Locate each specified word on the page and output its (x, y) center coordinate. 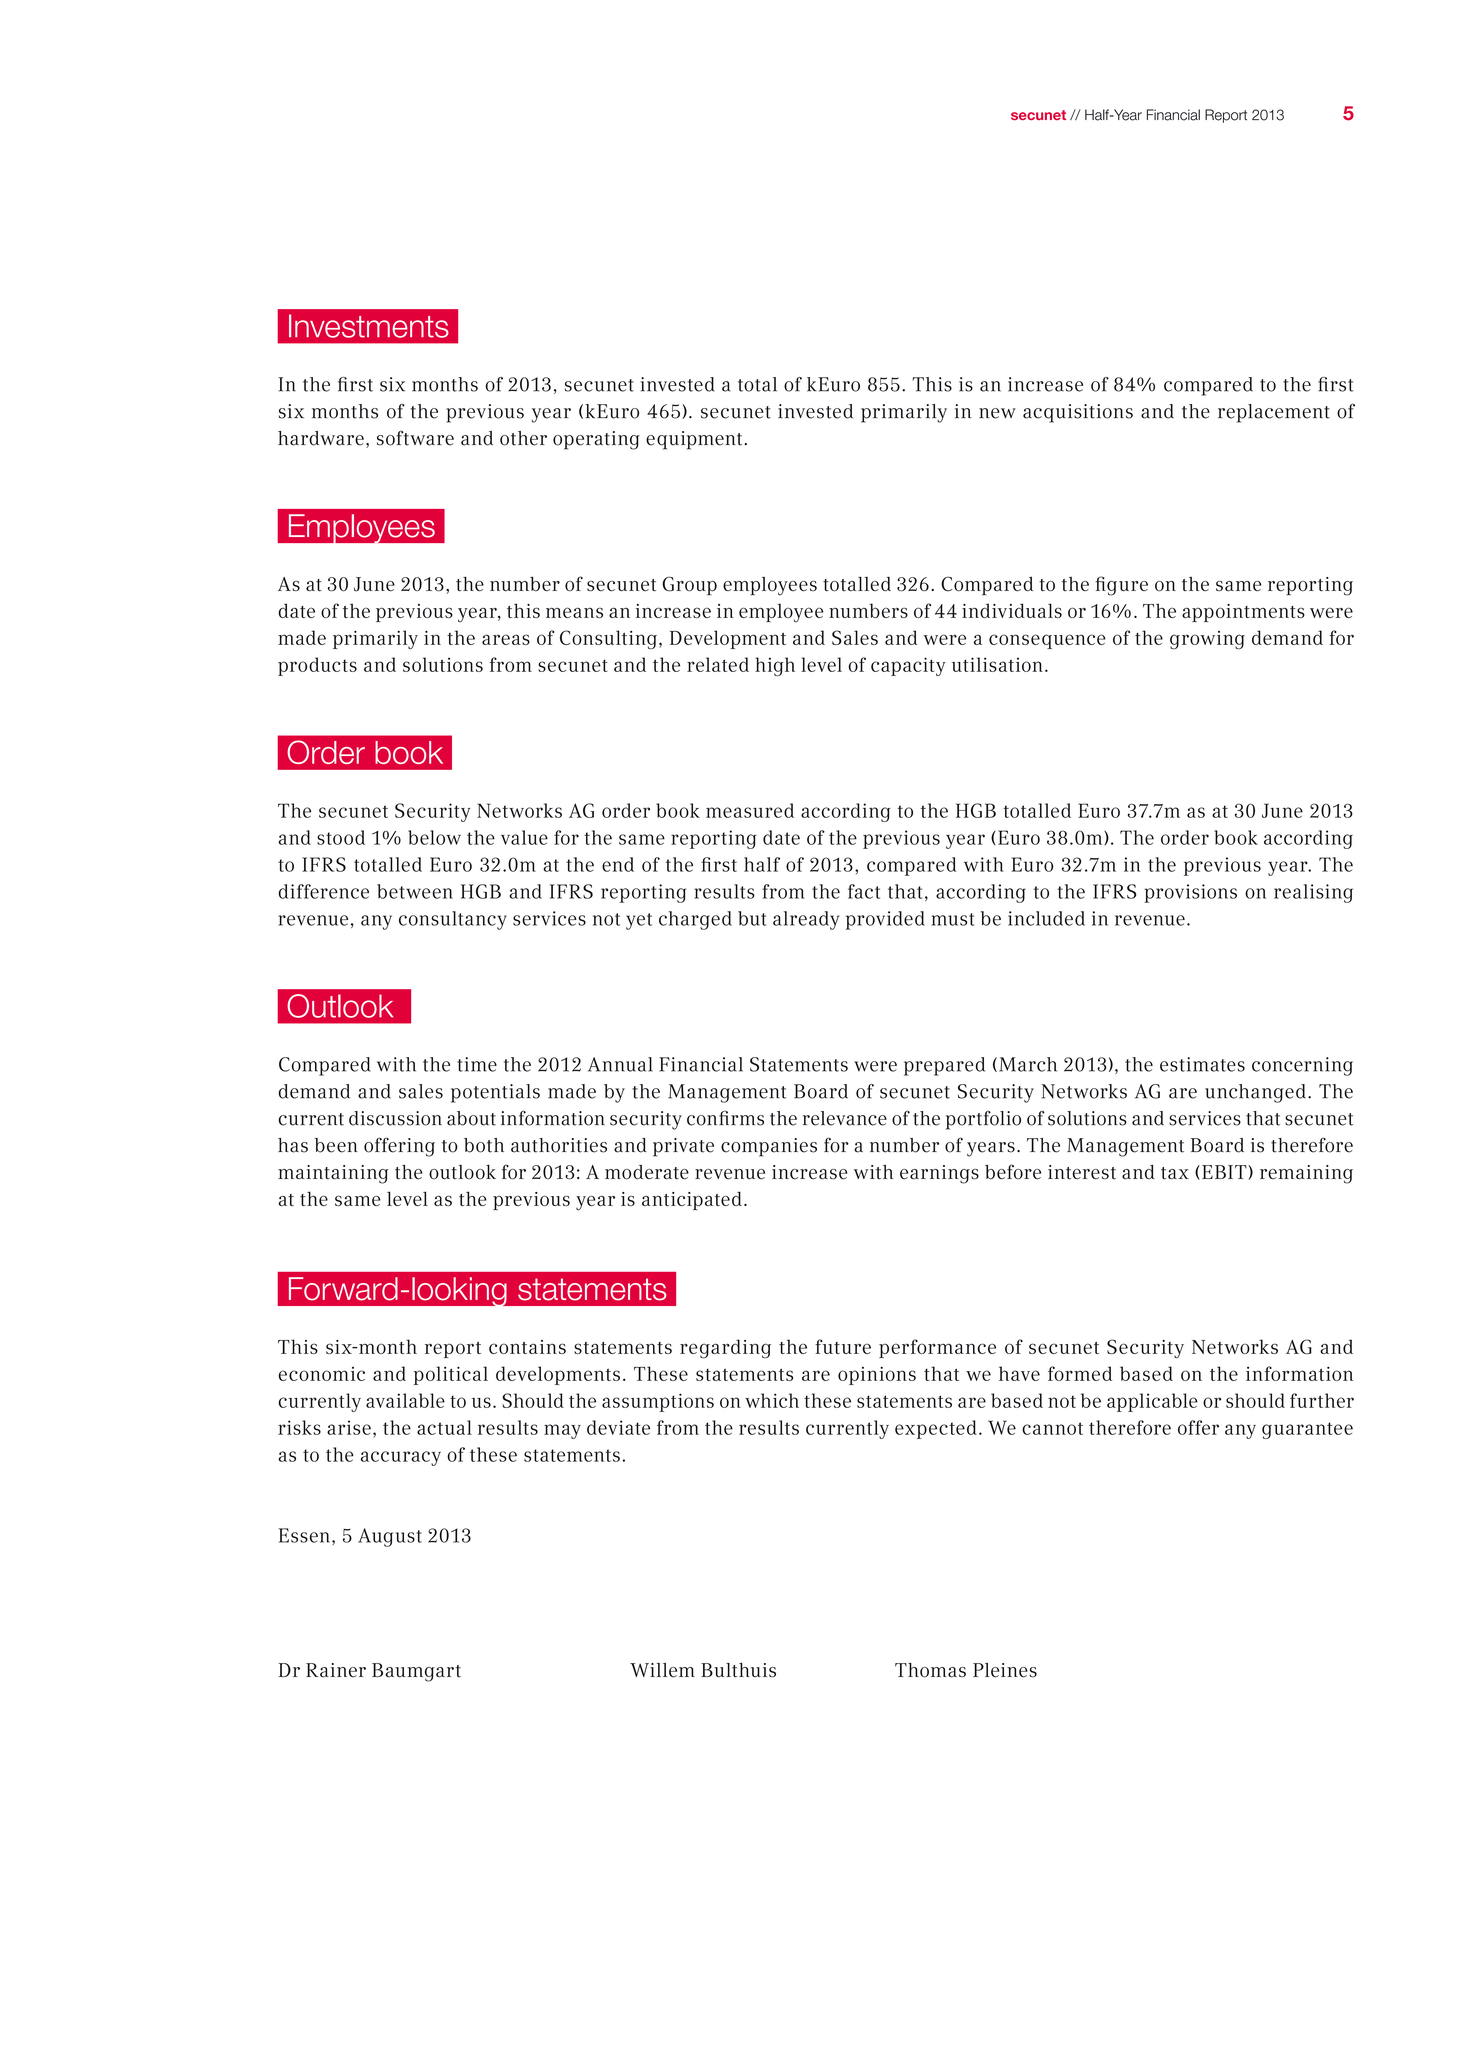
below (434, 837)
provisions (1190, 893)
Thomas (930, 1670)
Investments (369, 326)
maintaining (333, 1174)
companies (769, 1147)
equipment (694, 440)
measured (750, 810)
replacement (1274, 413)
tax (1175, 1173)
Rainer (336, 1670)
